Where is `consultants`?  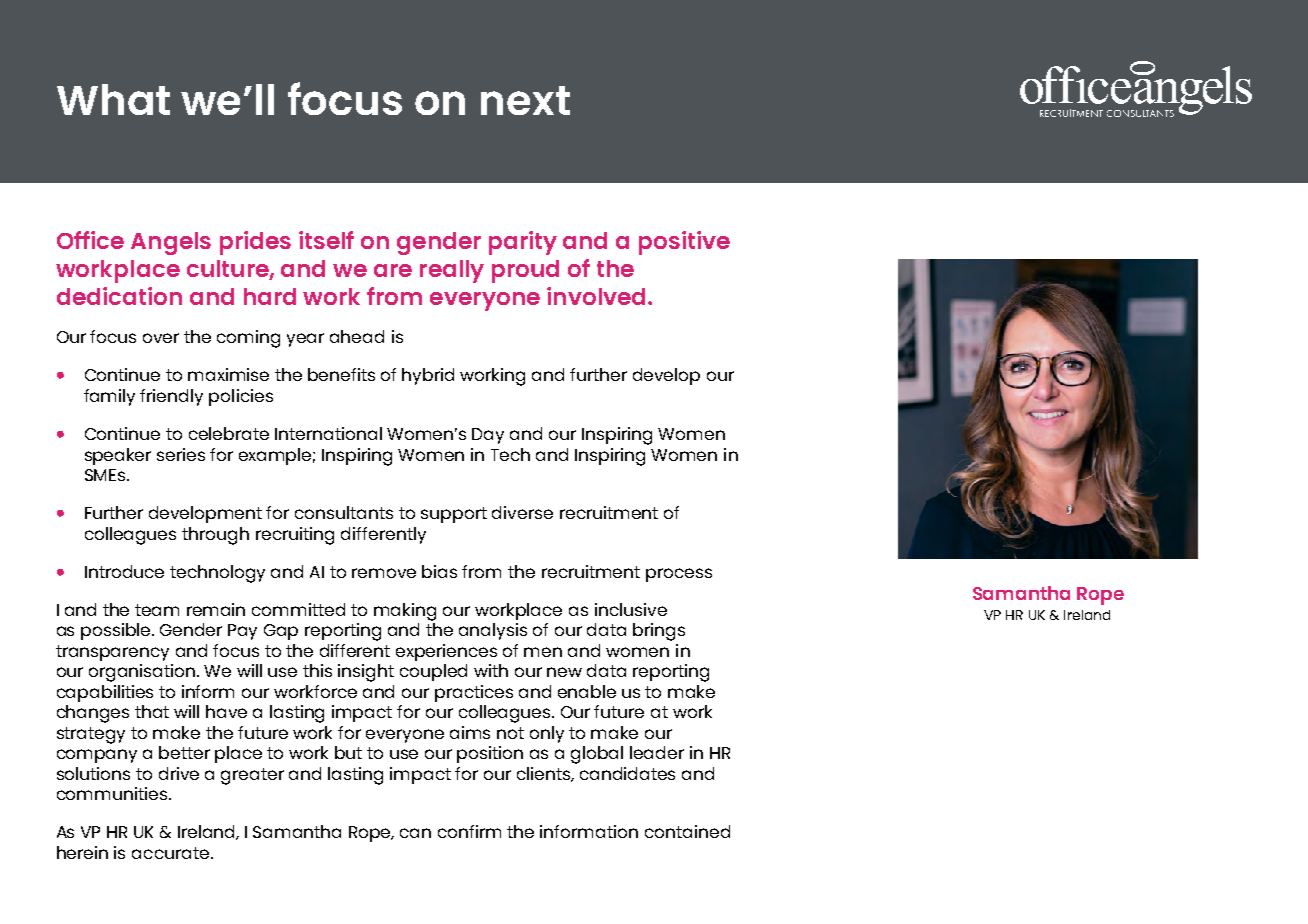
consultants is located at coordinates (344, 512).
